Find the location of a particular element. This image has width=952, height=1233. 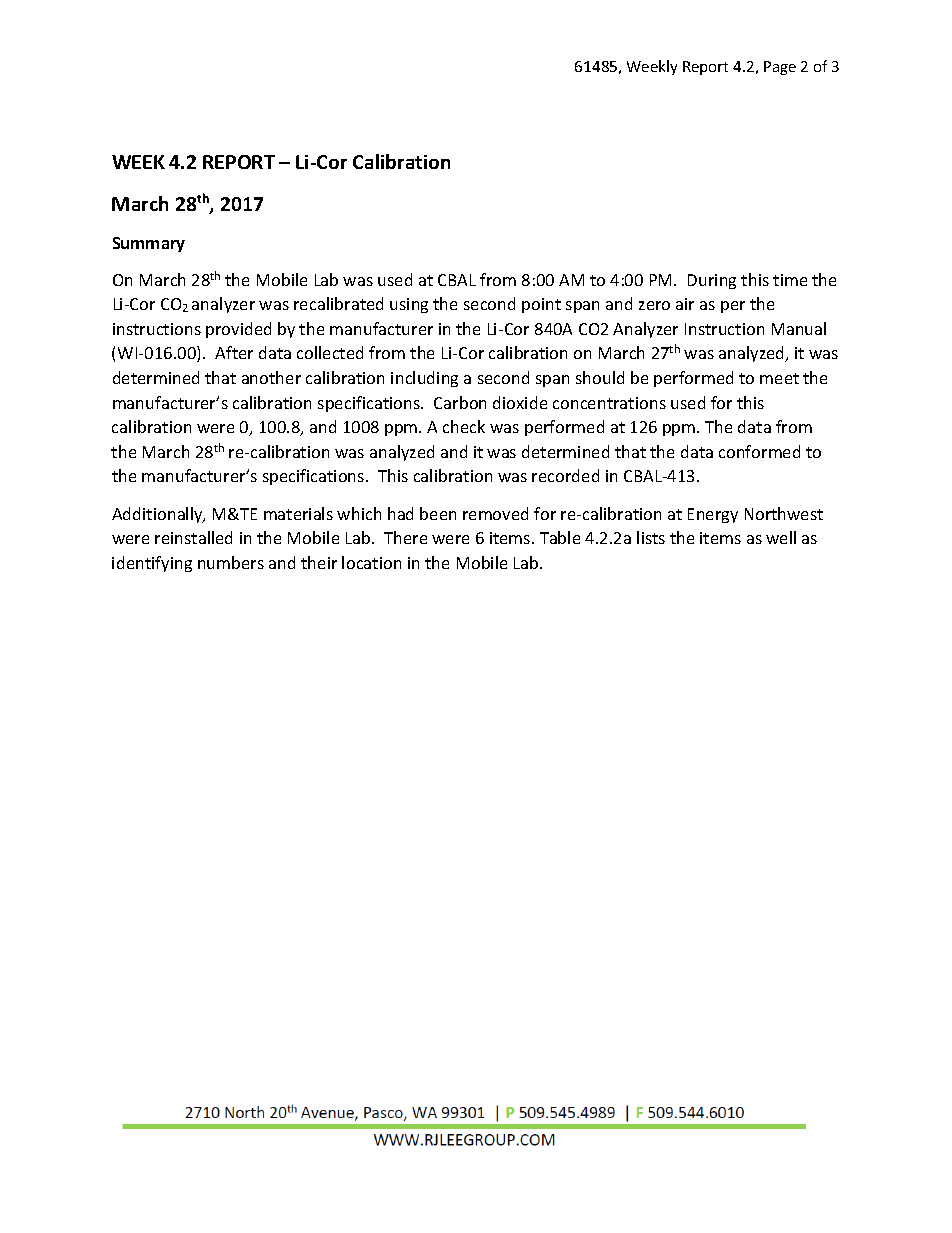

Page is located at coordinates (780, 68).
